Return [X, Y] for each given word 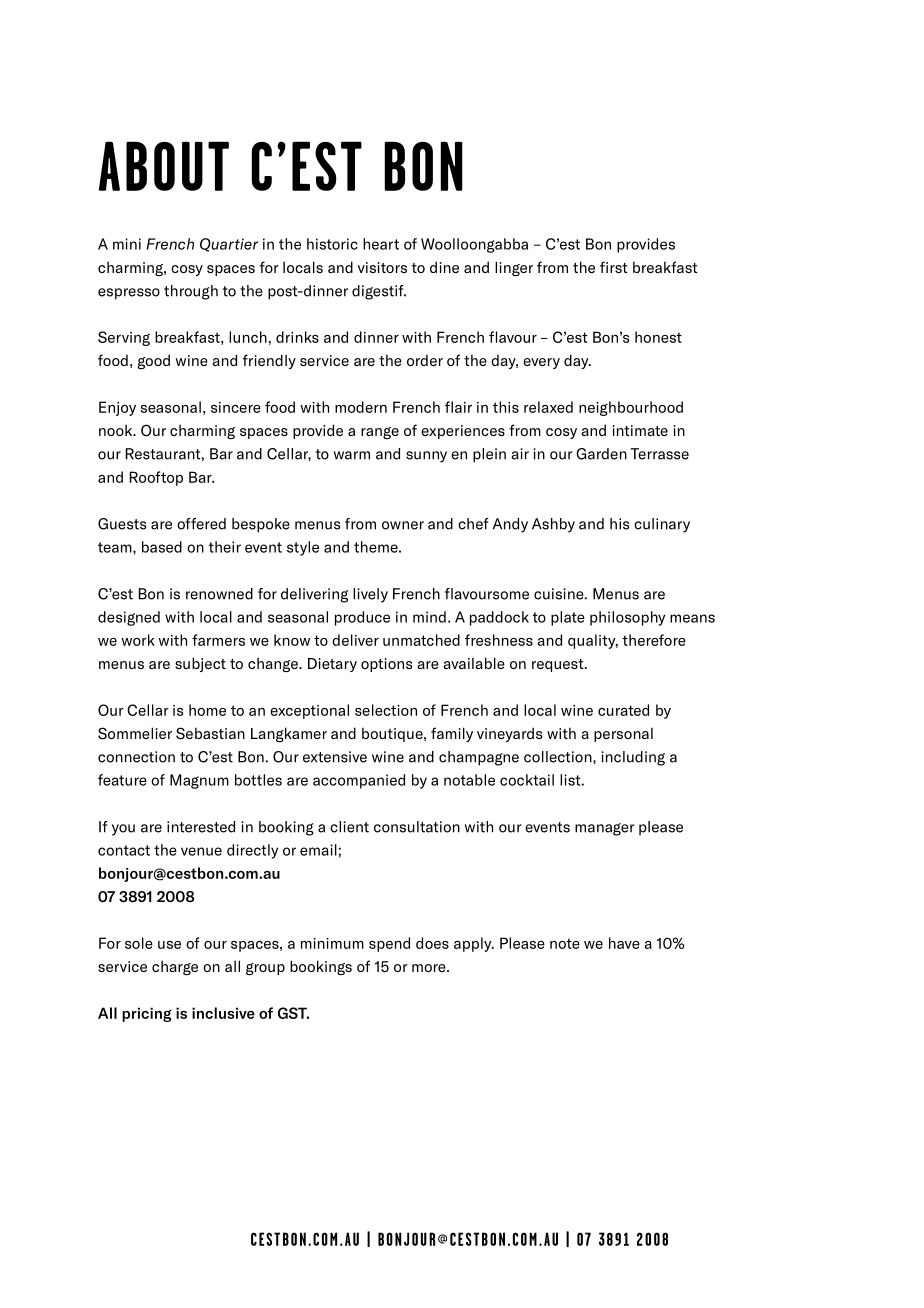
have [624, 943]
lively [370, 595]
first [613, 267]
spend [389, 944]
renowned [219, 594]
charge [175, 967]
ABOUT [164, 166]
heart [381, 244]
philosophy [627, 618]
